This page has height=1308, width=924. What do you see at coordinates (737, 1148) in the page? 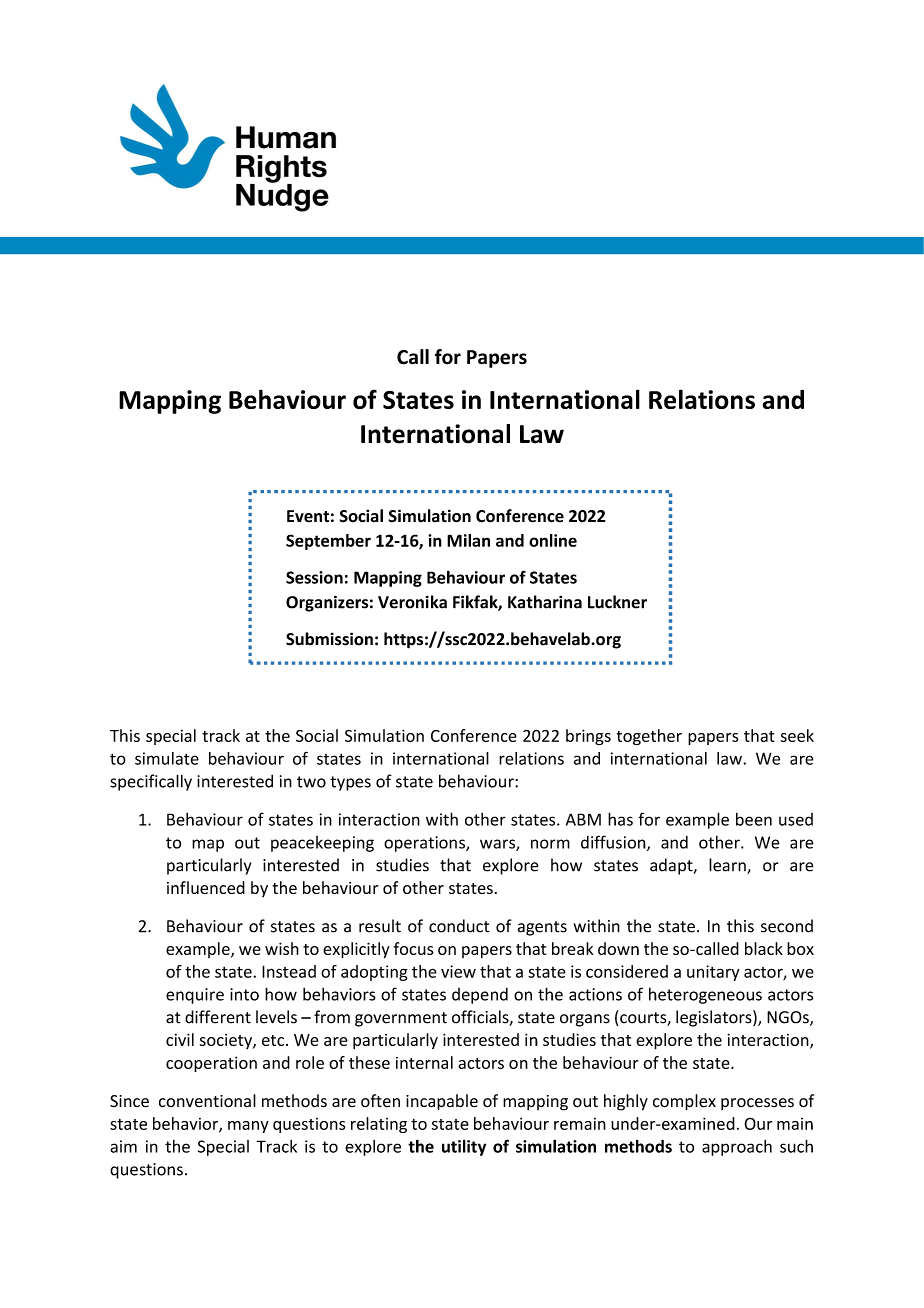
I see `approach` at bounding box center [737, 1148].
